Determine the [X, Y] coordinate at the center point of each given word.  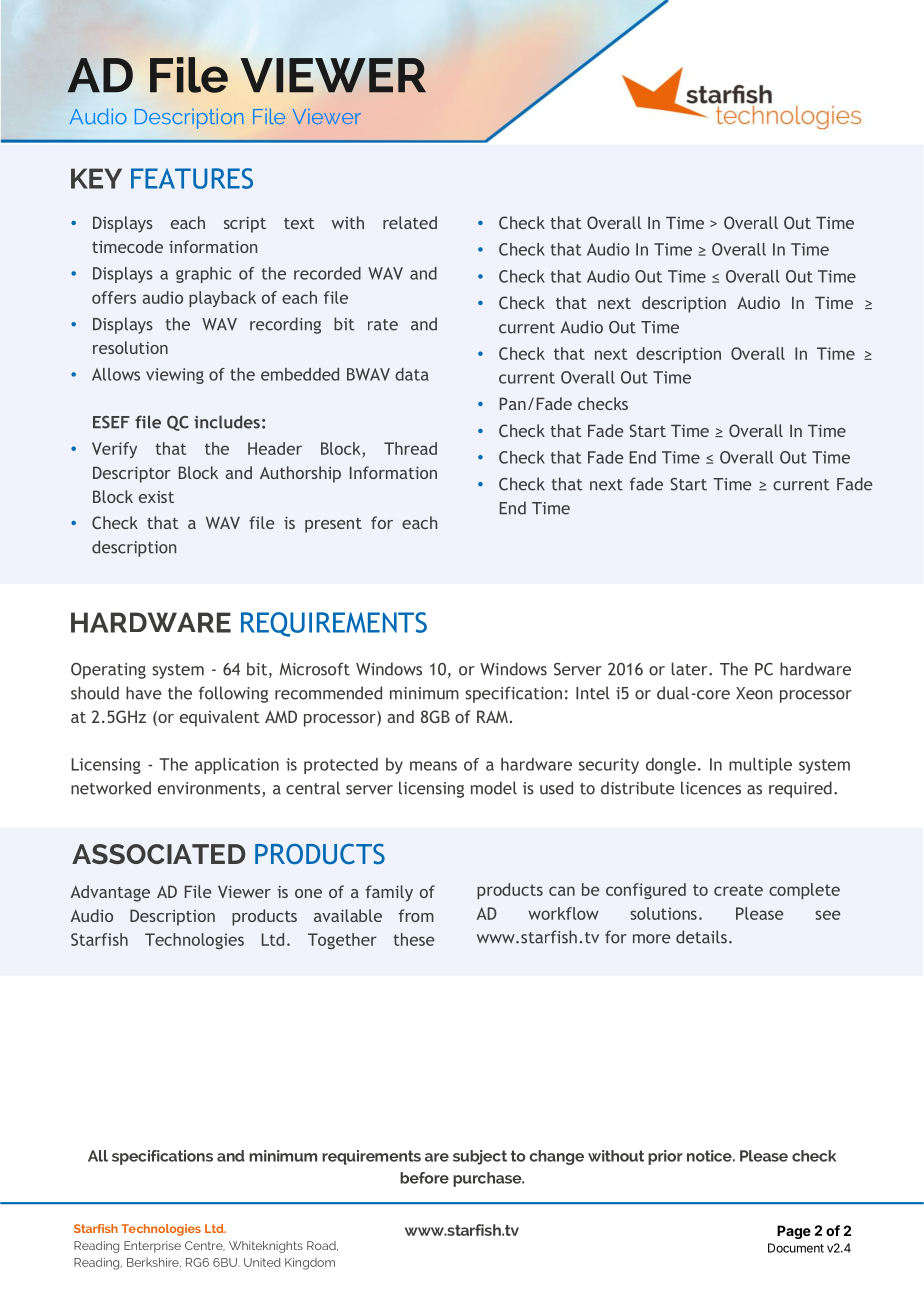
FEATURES [192, 178]
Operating [108, 671]
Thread [410, 448]
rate [383, 325]
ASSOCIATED [159, 854]
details [701, 937]
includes [227, 422]
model [494, 788]
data [412, 374]
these [414, 939]
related [410, 222]
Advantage [110, 893]
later [690, 669]
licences [711, 788]
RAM [492, 716]
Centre [205, 1246]
